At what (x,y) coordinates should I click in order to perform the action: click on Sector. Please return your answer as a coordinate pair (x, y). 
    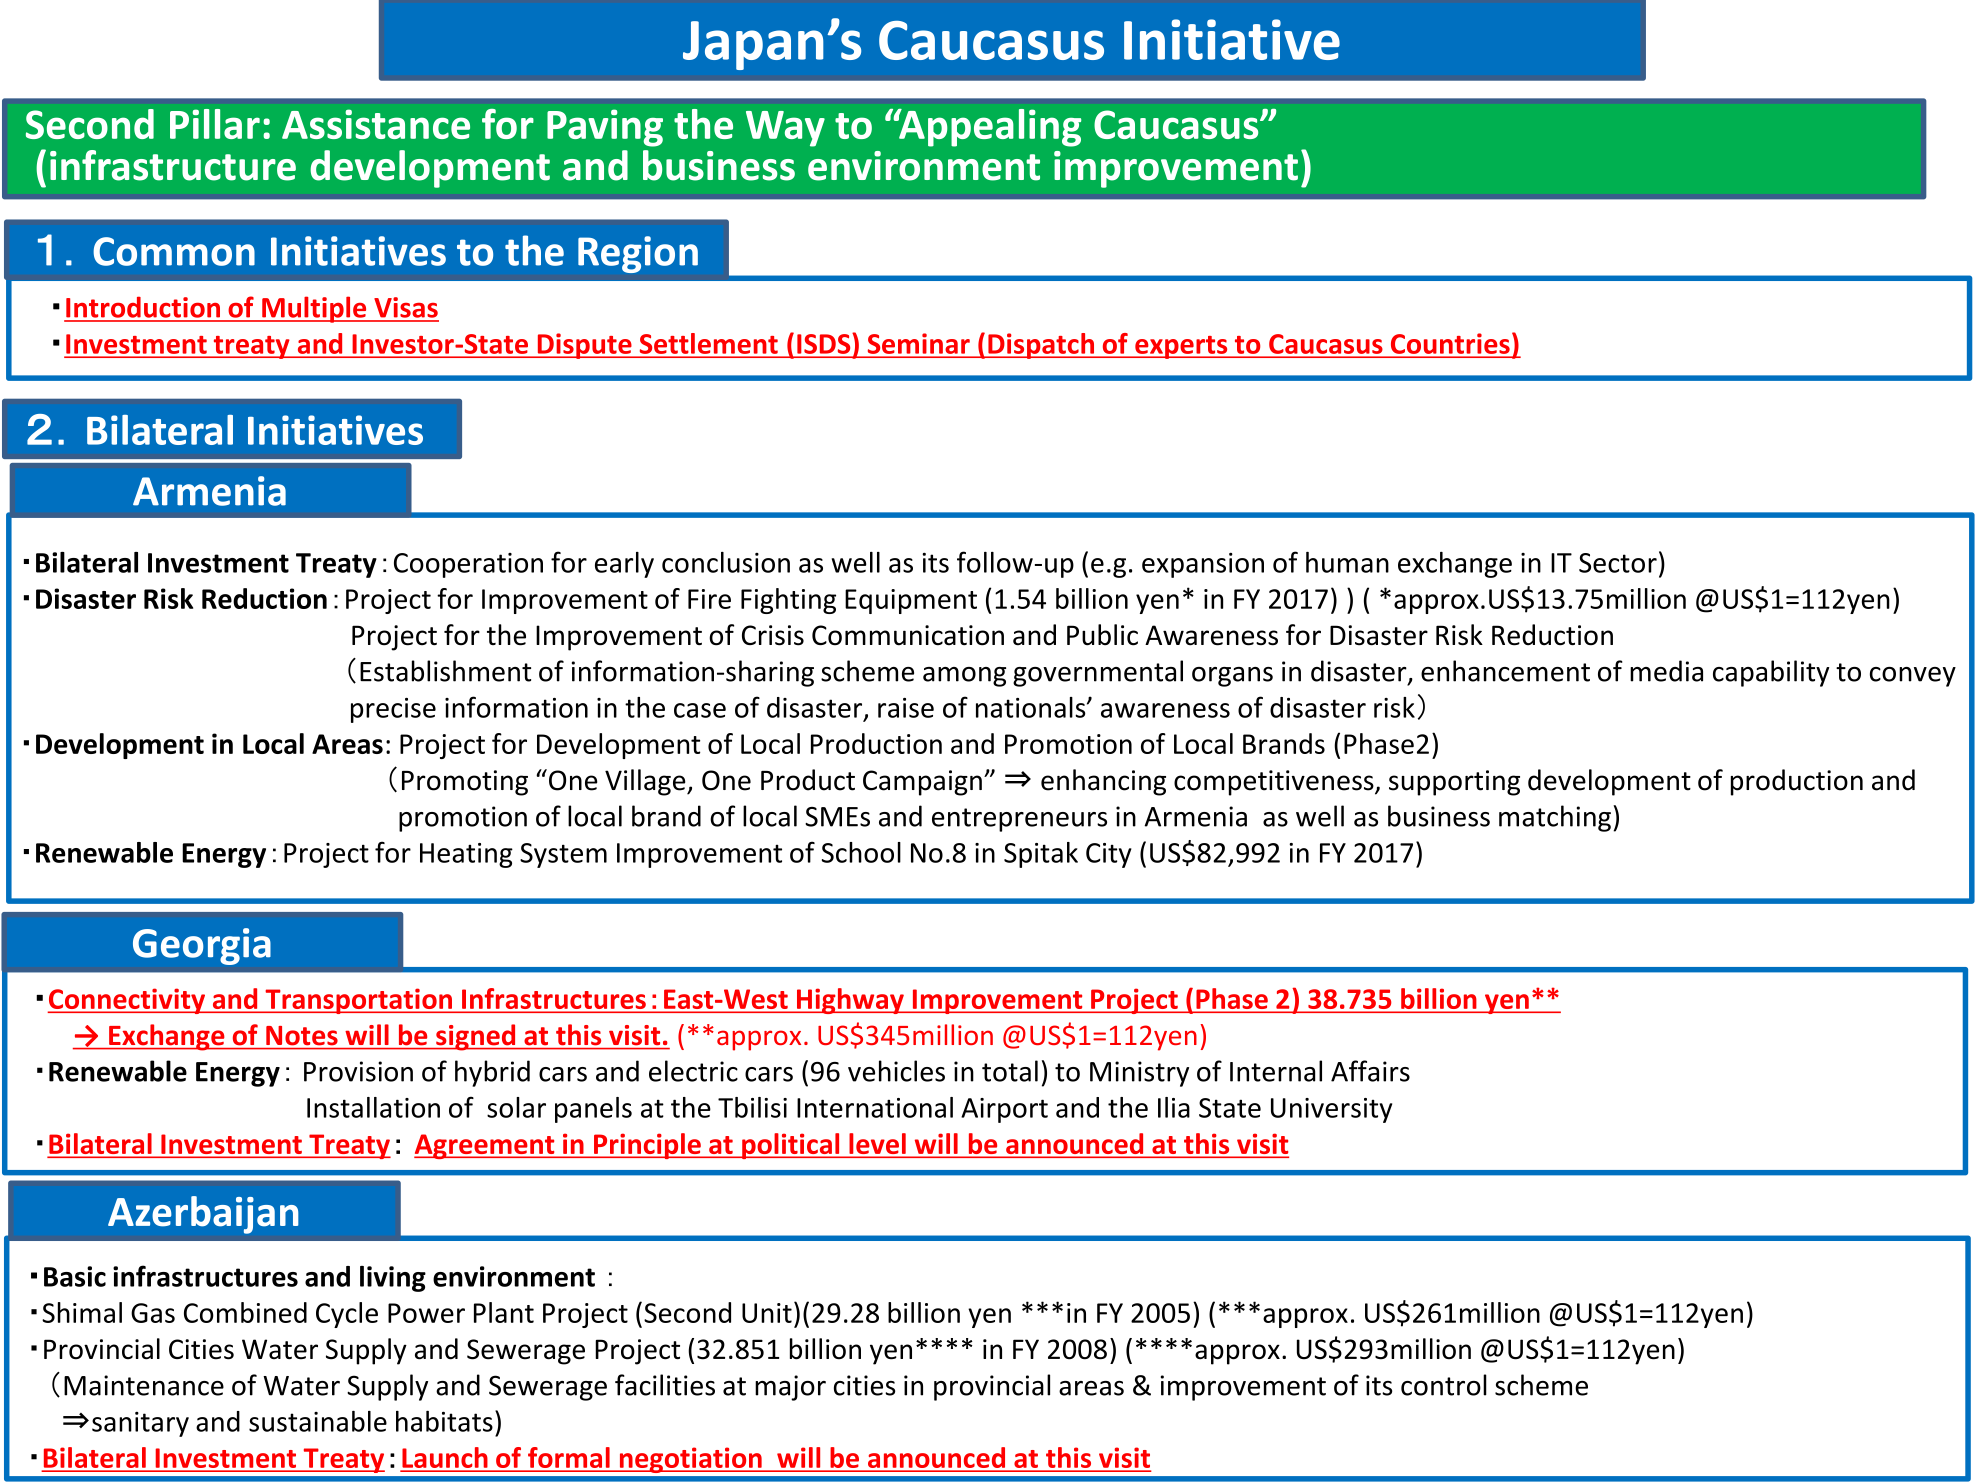
    Looking at the image, I should click on (1618, 563).
